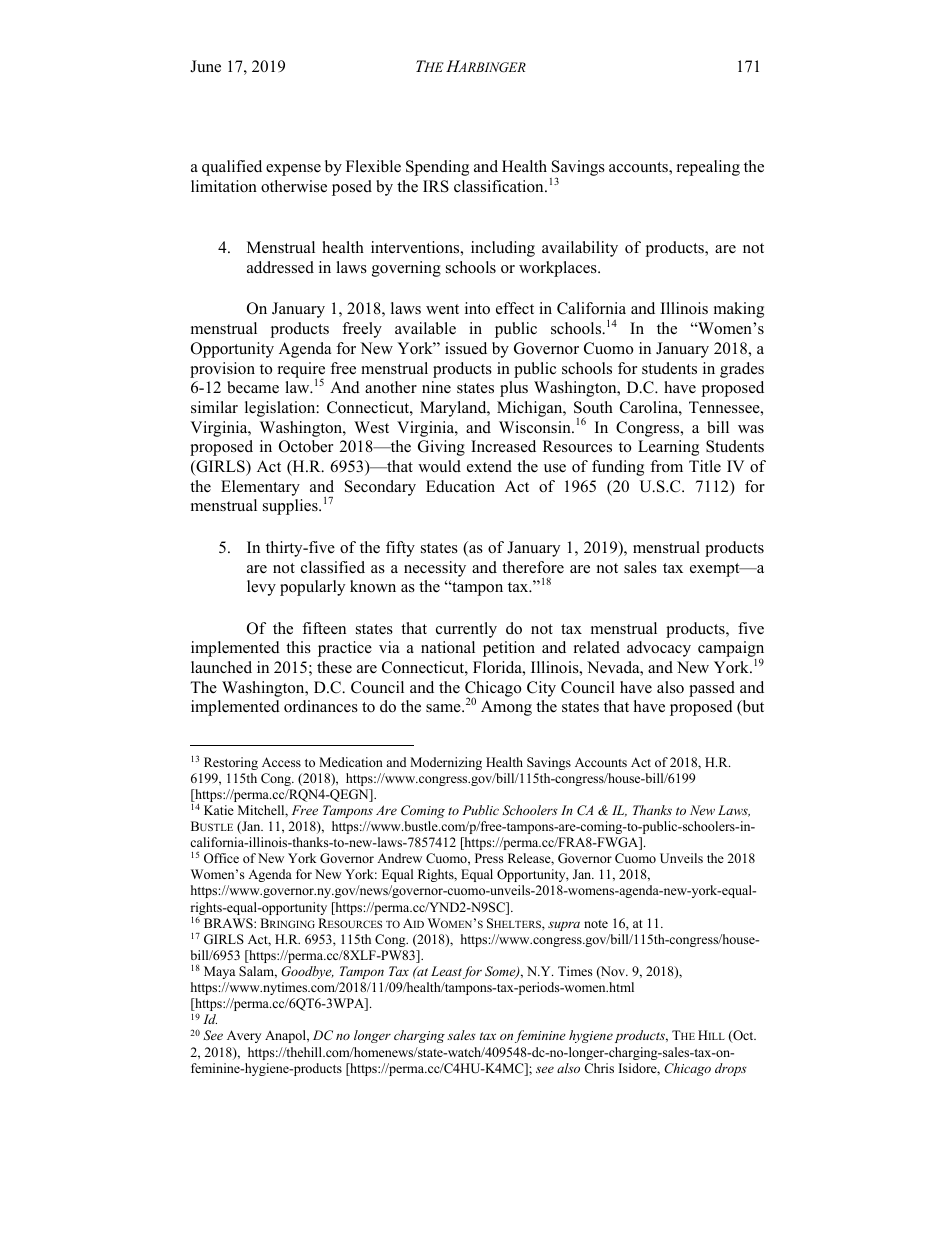 This screenshot has height=1233, width=952. What do you see at coordinates (281, 762) in the screenshot?
I see `Access` at bounding box center [281, 762].
